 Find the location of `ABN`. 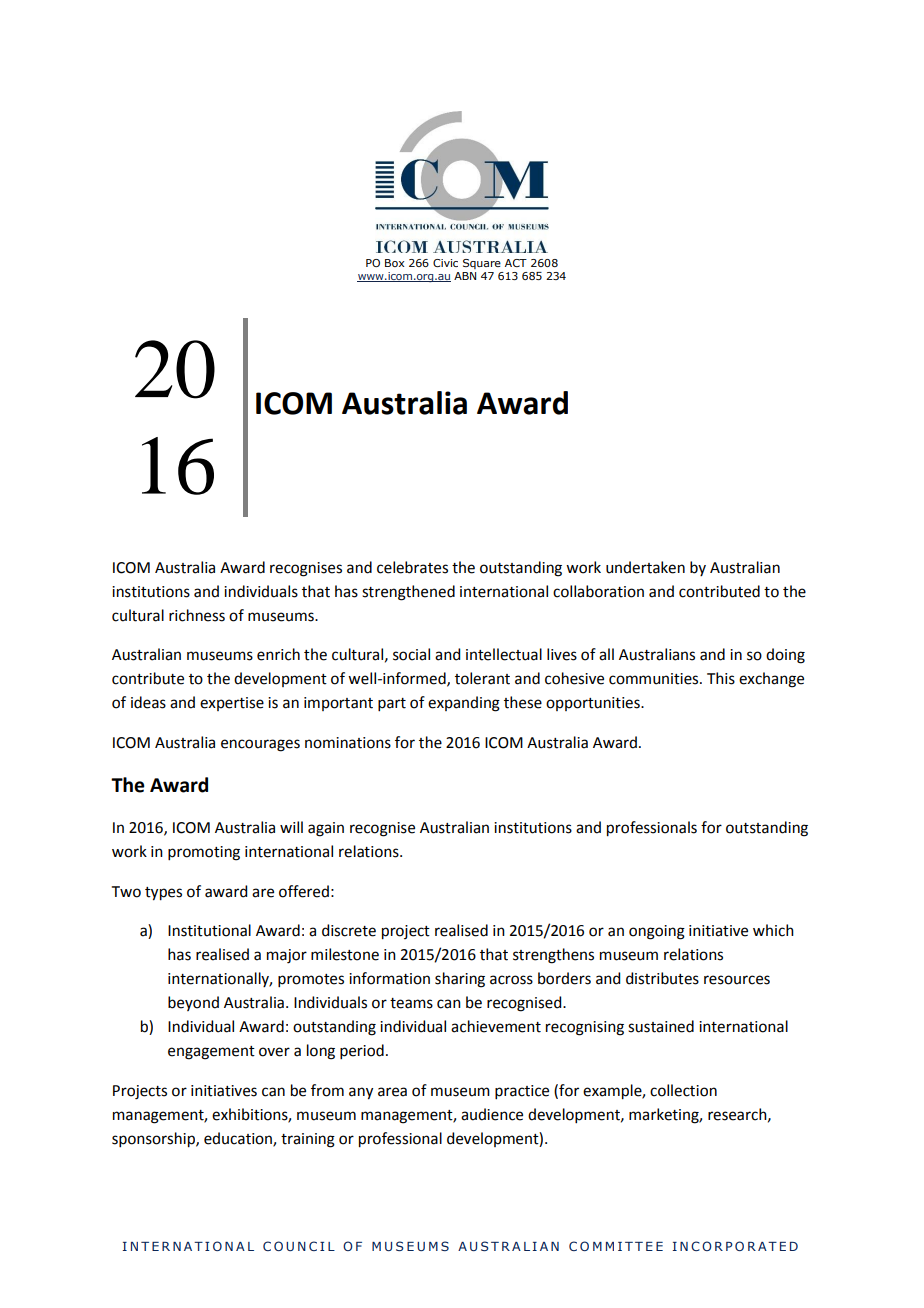

ABN is located at coordinates (465, 276).
